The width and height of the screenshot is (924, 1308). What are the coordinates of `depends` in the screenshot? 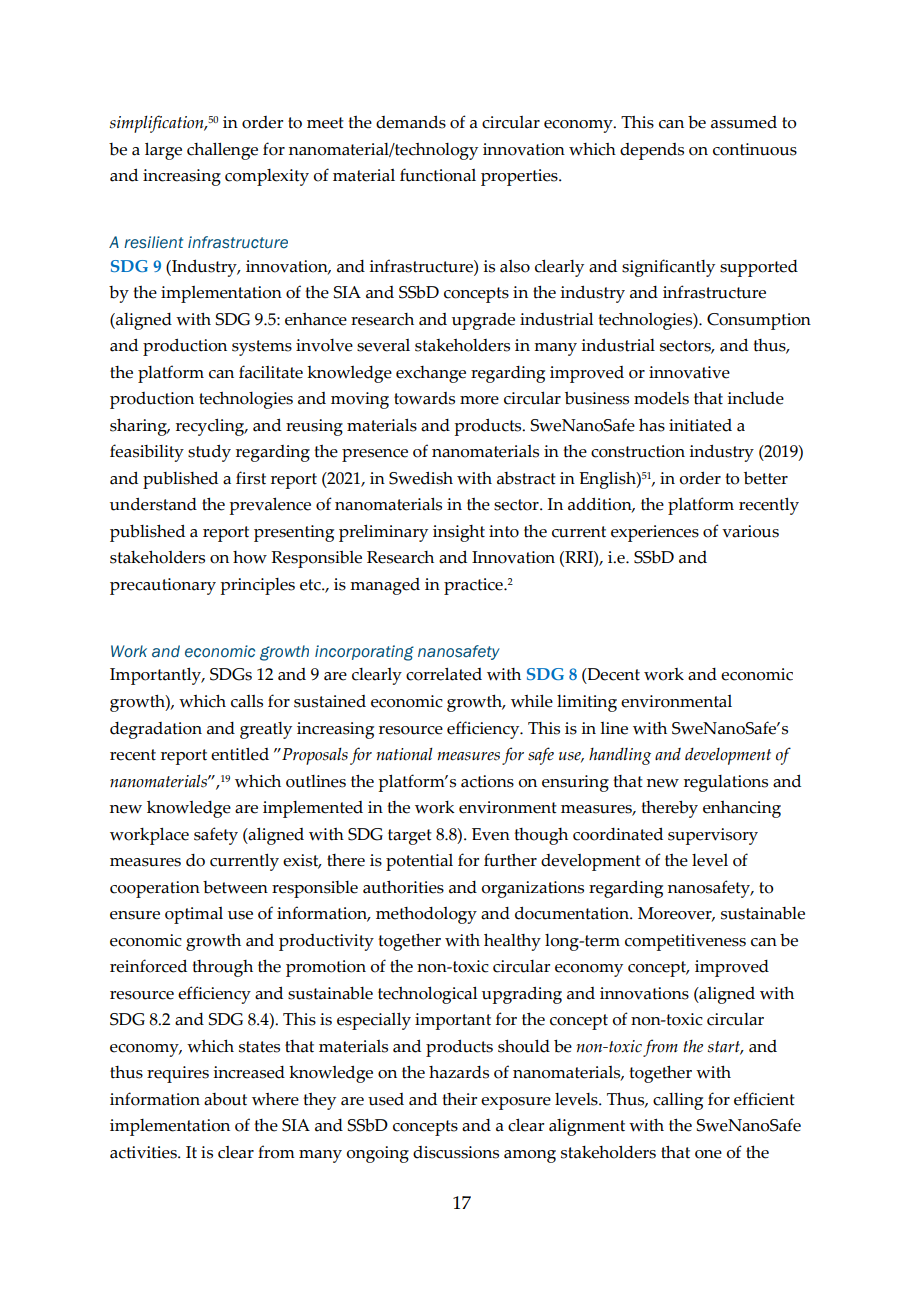 It's located at (652, 151).
